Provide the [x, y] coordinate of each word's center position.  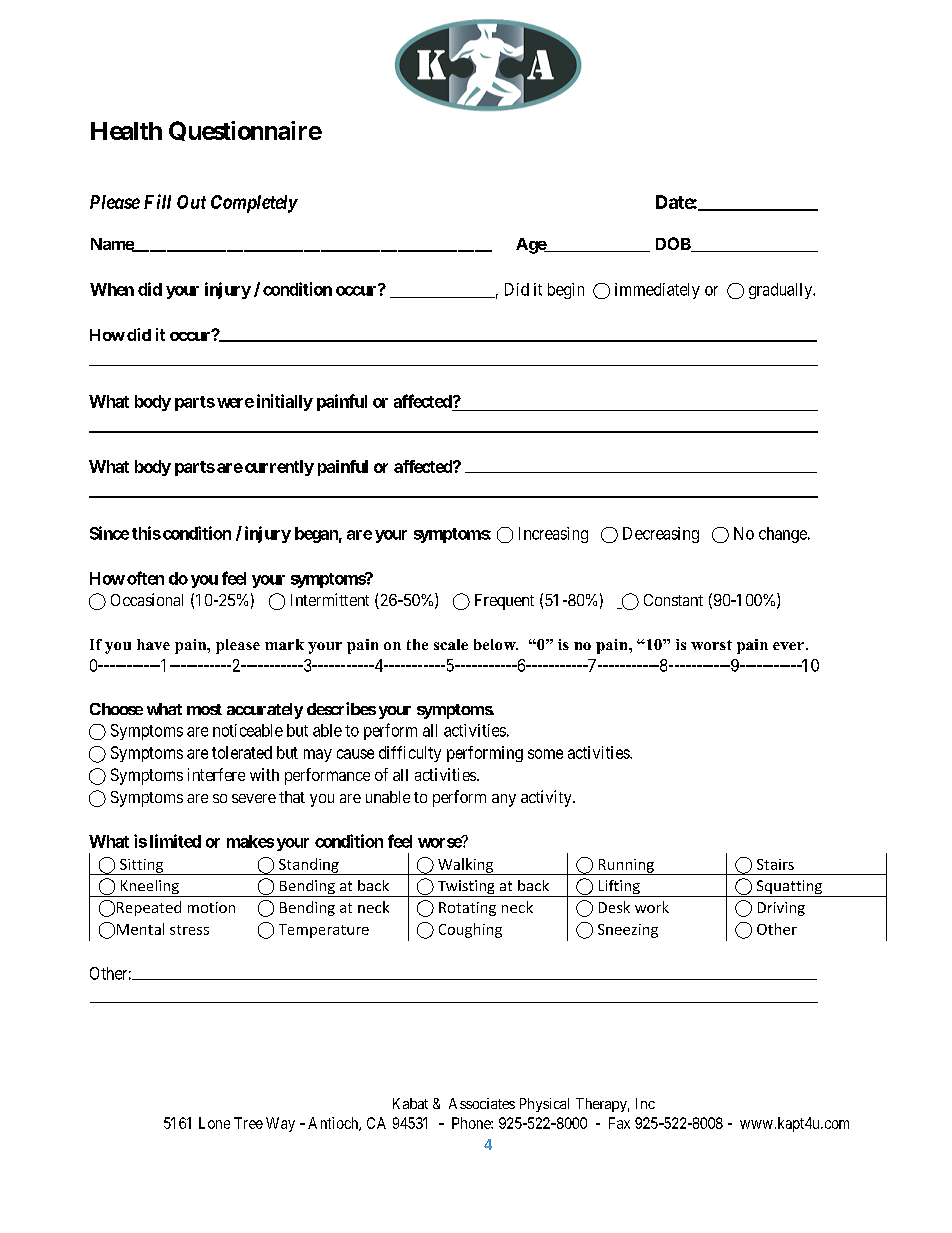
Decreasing [661, 535]
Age [531, 246]
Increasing [553, 535]
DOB [674, 244]
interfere [216, 774]
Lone [214, 1123]
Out [191, 202]
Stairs [775, 864]
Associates [482, 1103]
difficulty [410, 754]
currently [279, 468]
